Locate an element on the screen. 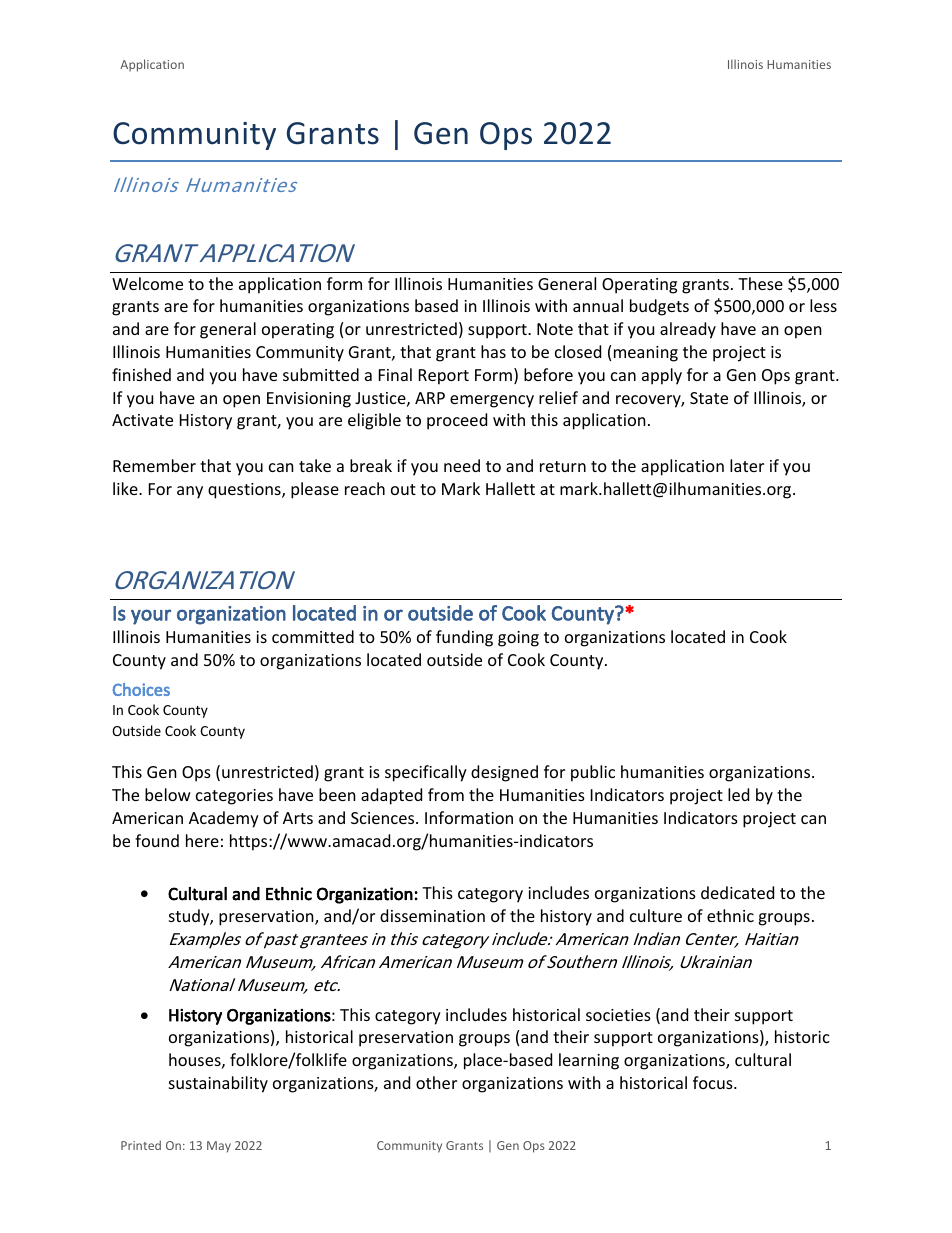  Choices is located at coordinates (141, 689).
